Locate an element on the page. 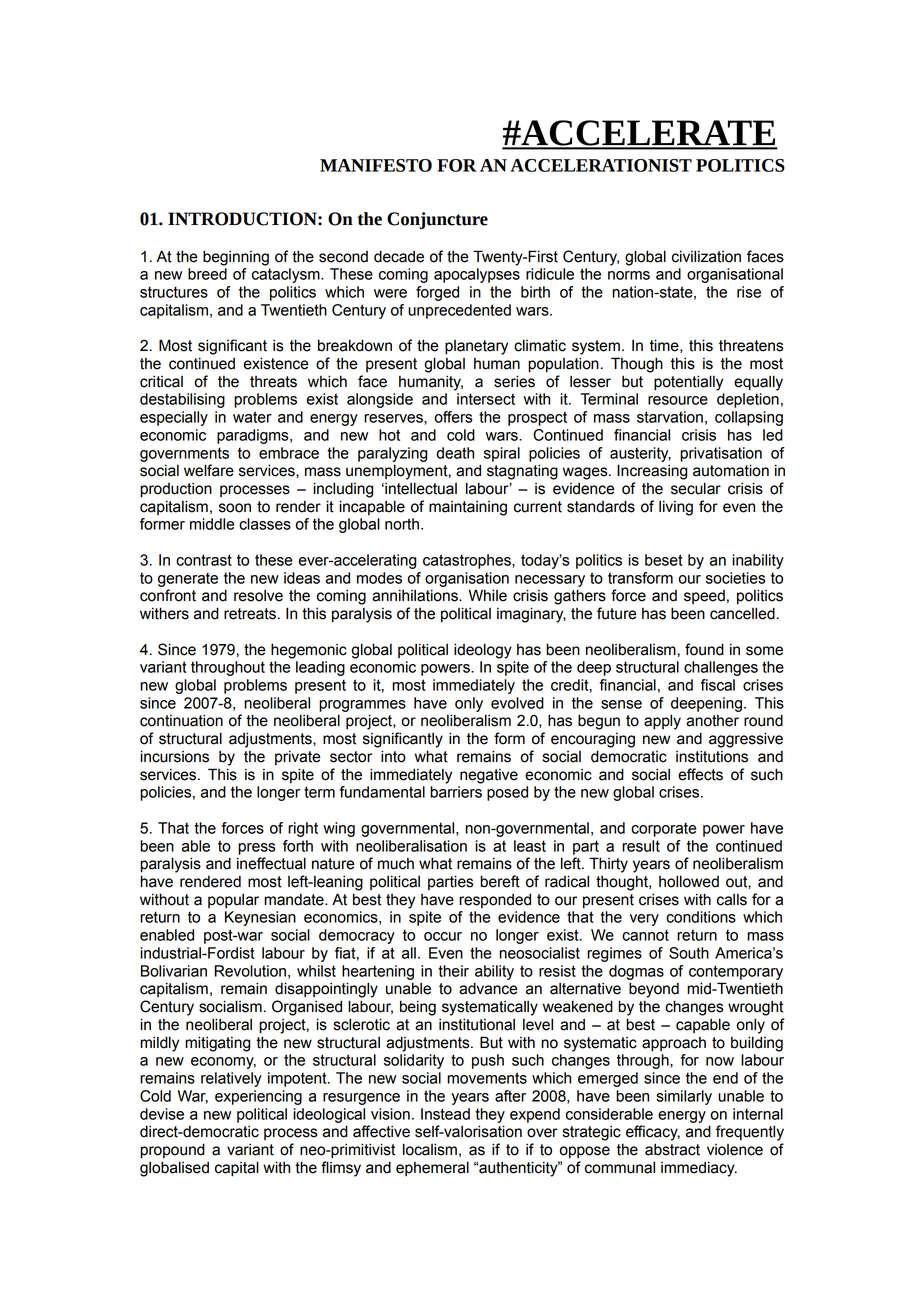 This image has width=924, height=1308. MANIFESTO is located at coordinates (376, 165).
